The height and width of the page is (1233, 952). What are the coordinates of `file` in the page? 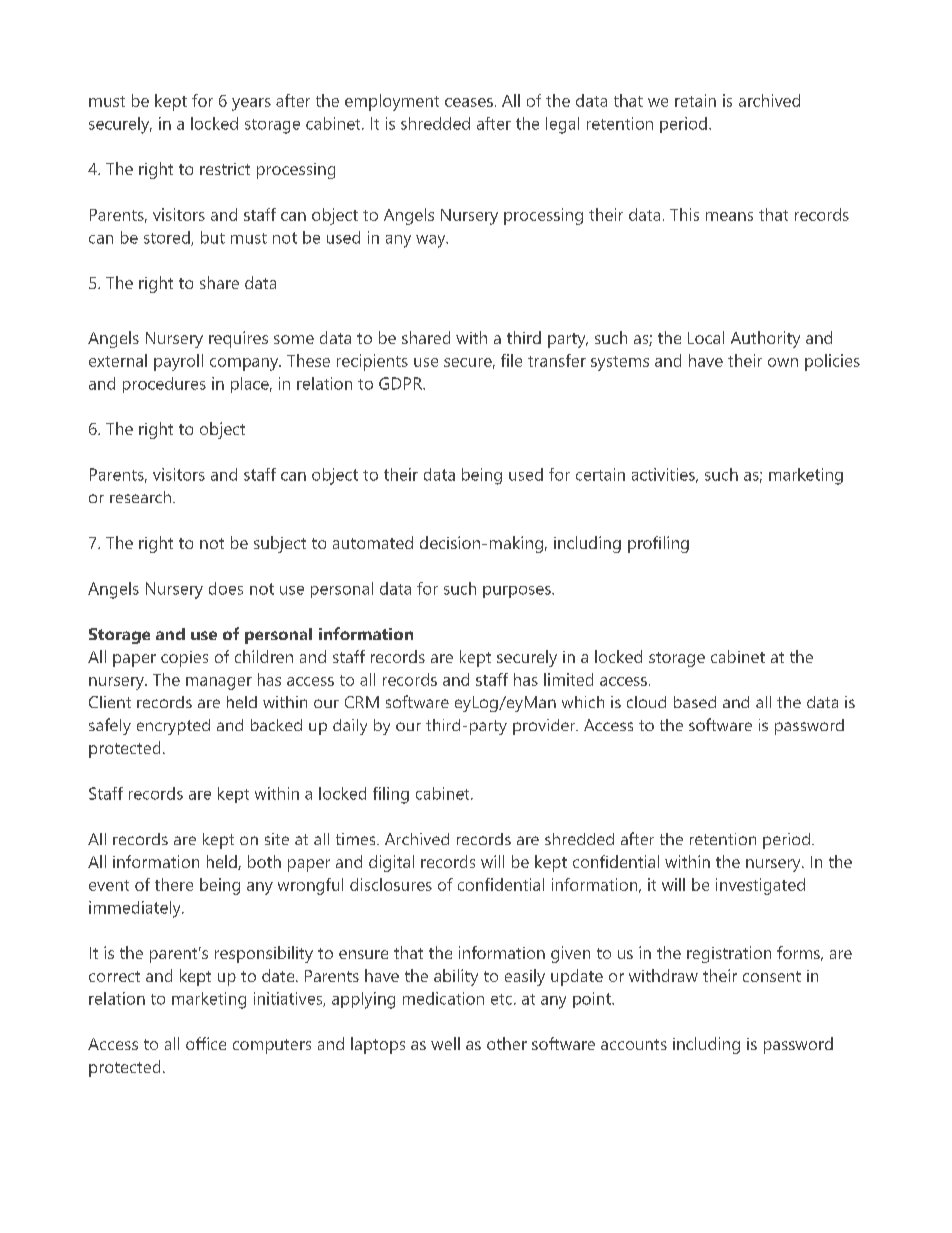 It's located at (511, 360).
